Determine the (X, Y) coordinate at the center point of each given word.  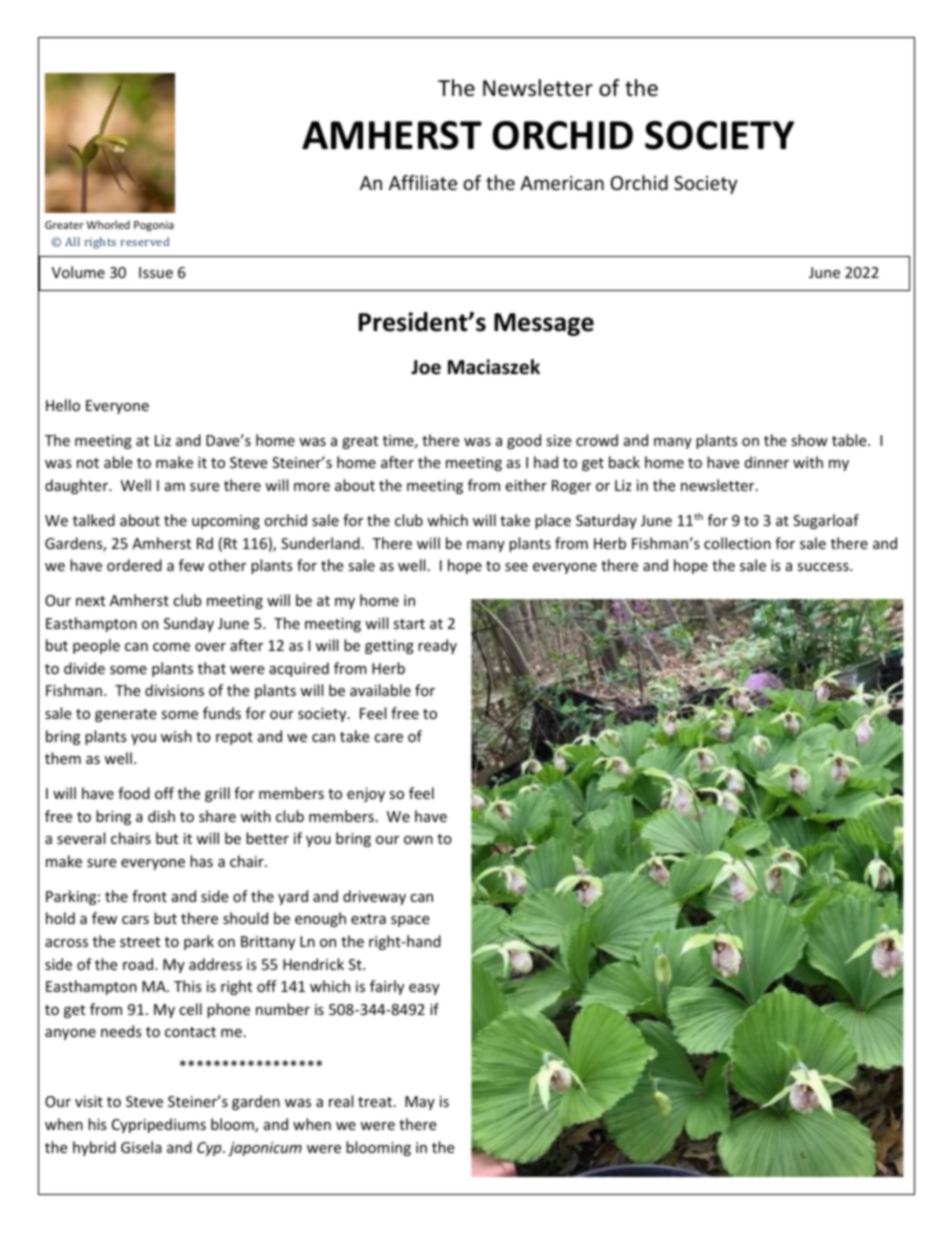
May (420, 1103)
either (526, 485)
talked (94, 520)
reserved (145, 241)
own (418, 840)
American (562, 183)
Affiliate (423, 182)
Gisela (141, 1147)
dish (161, 816)
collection (737, 543)
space (410, 921)
